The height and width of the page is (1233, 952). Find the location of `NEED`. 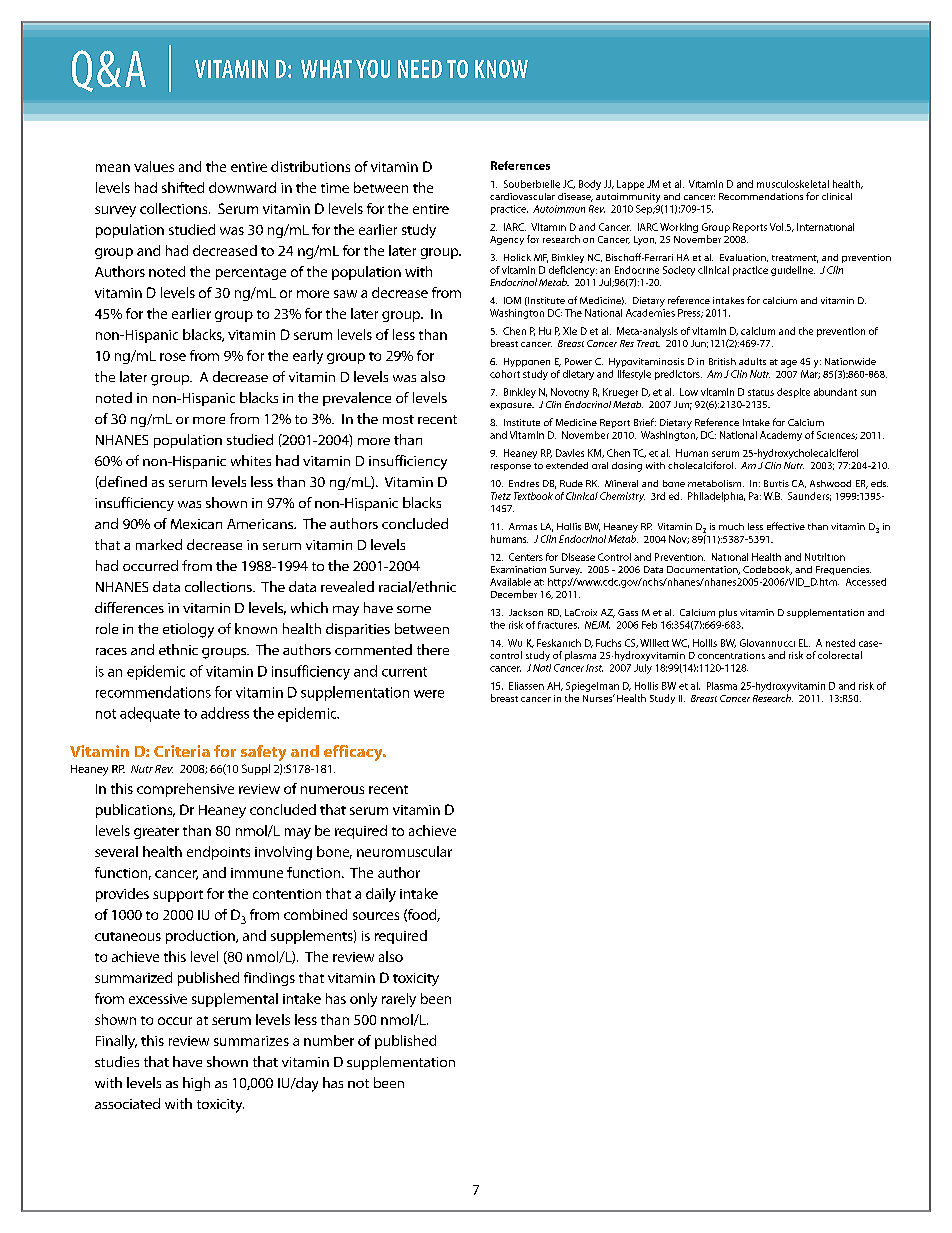

NEED is located at coordinates (420, 69).
